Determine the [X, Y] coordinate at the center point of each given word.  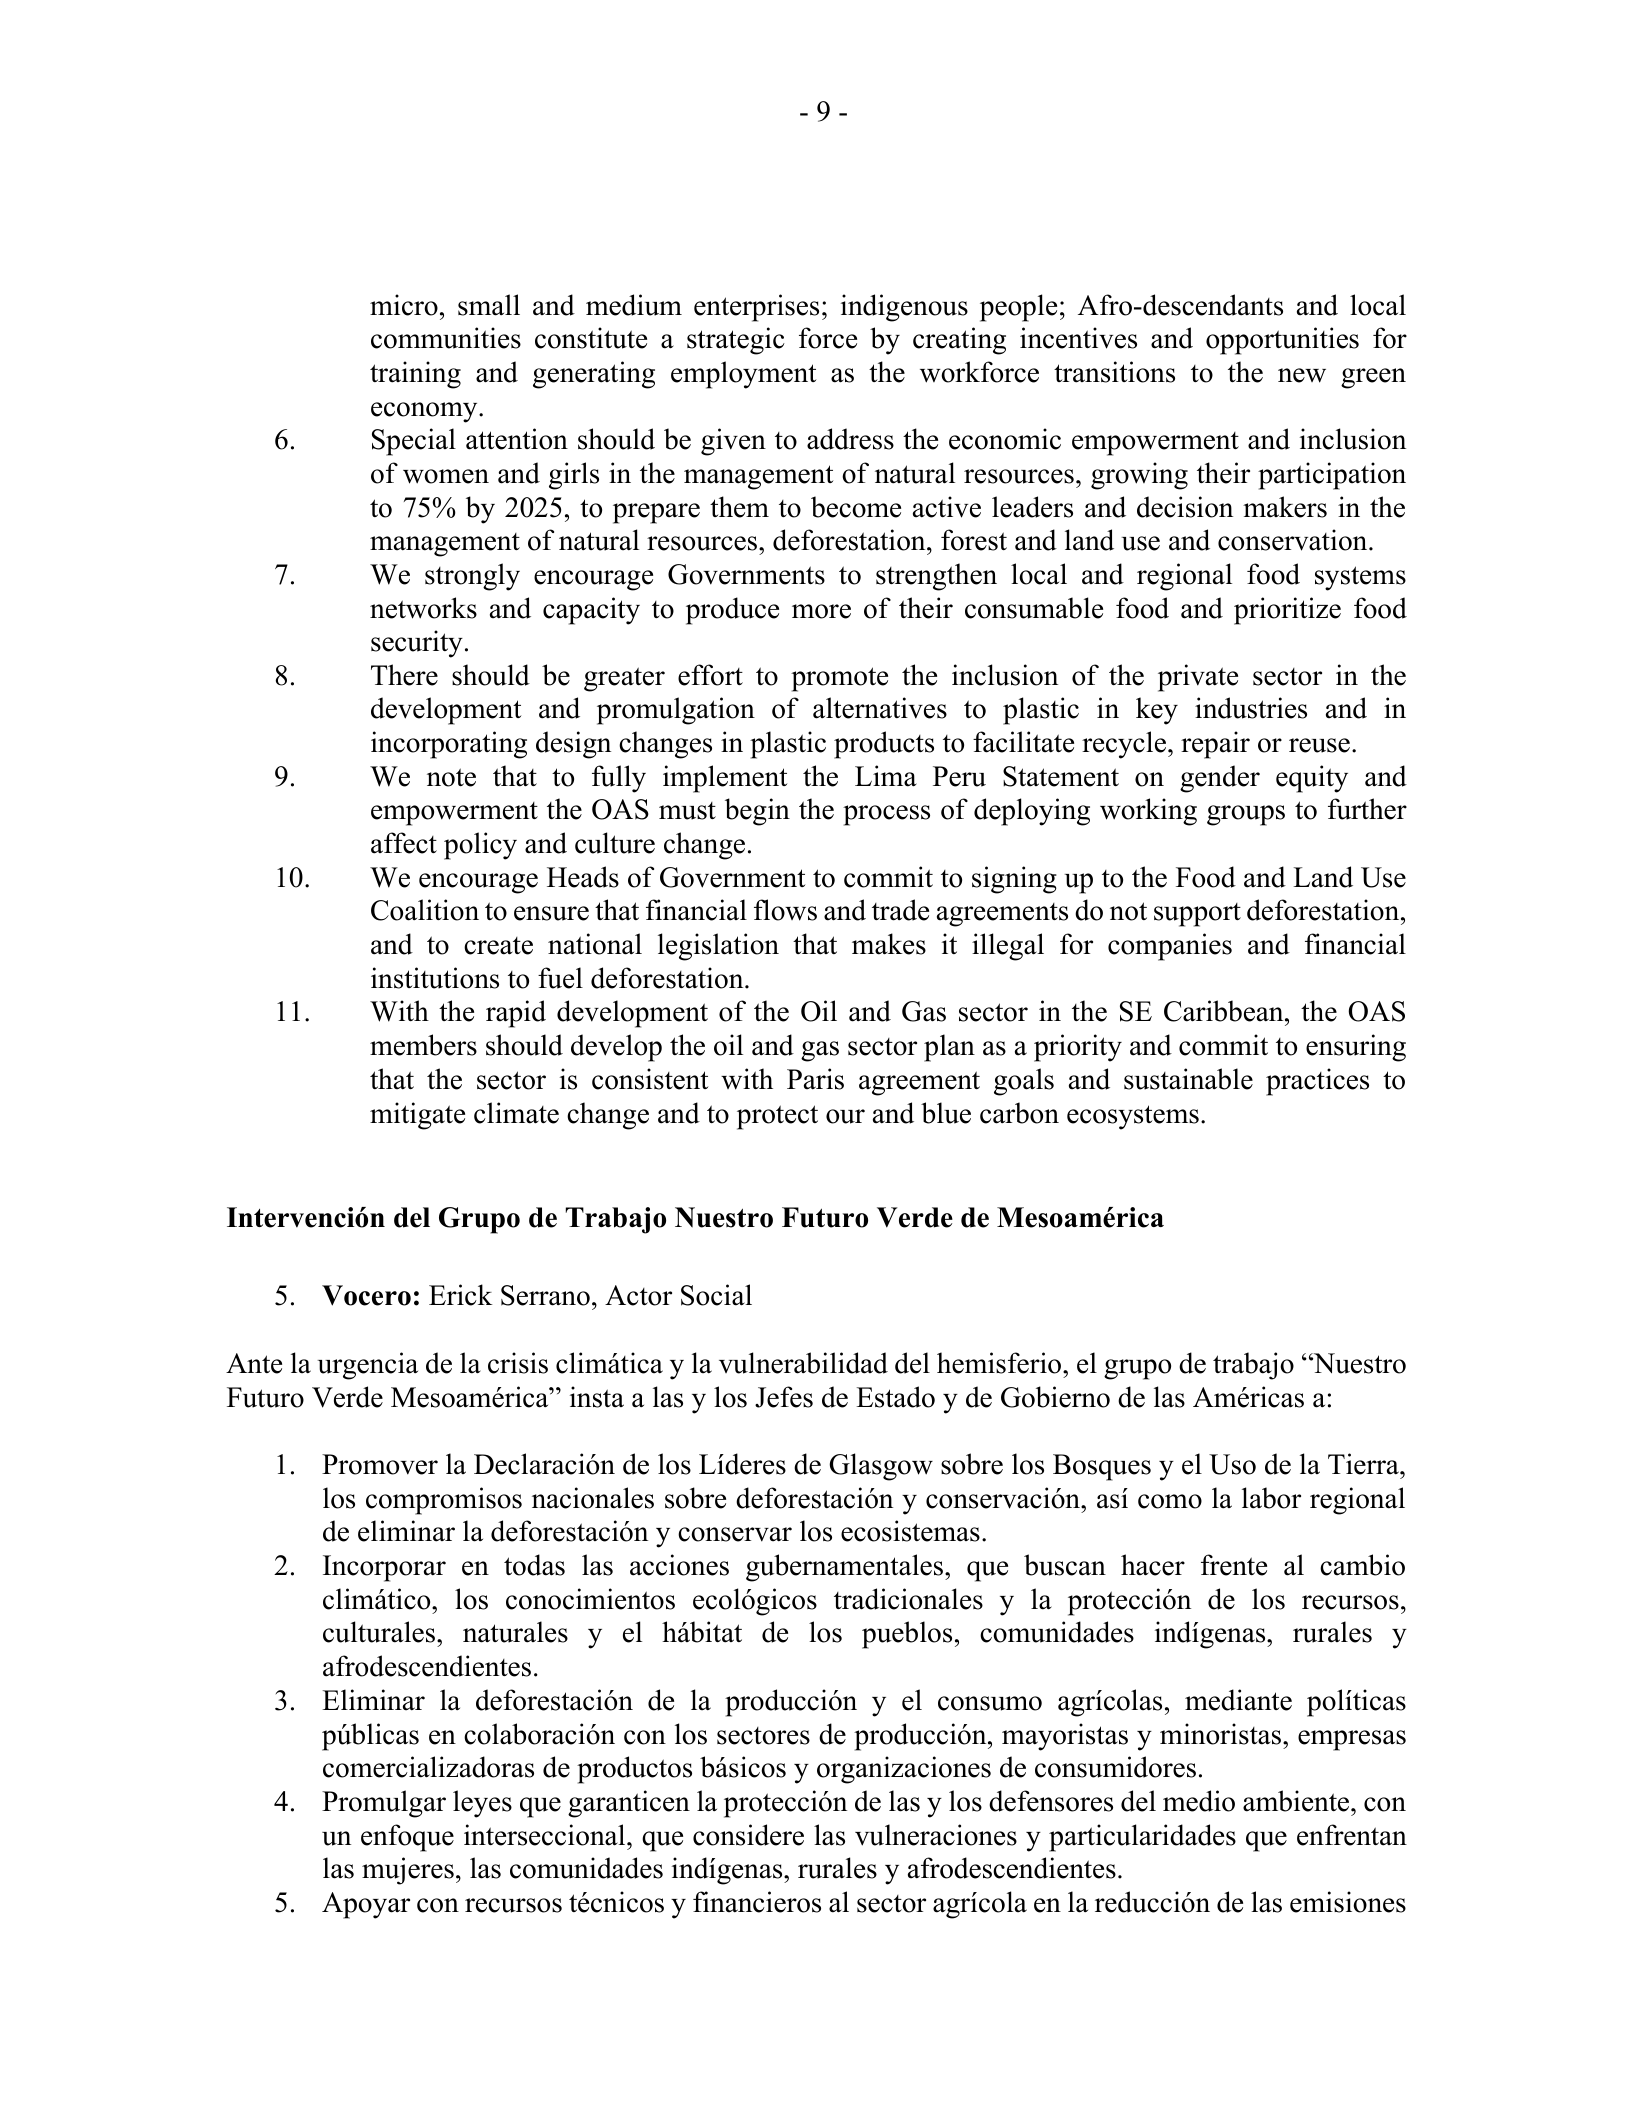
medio [1199, 1801]
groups [1246, 815]
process [886, 815]
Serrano [545, 1295]
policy [480, 846]
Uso [1232, 1464]
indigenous [904, 308]
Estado [895, 1397]
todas [534, 1565]
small [489, 305]
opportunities [1282, 341]
